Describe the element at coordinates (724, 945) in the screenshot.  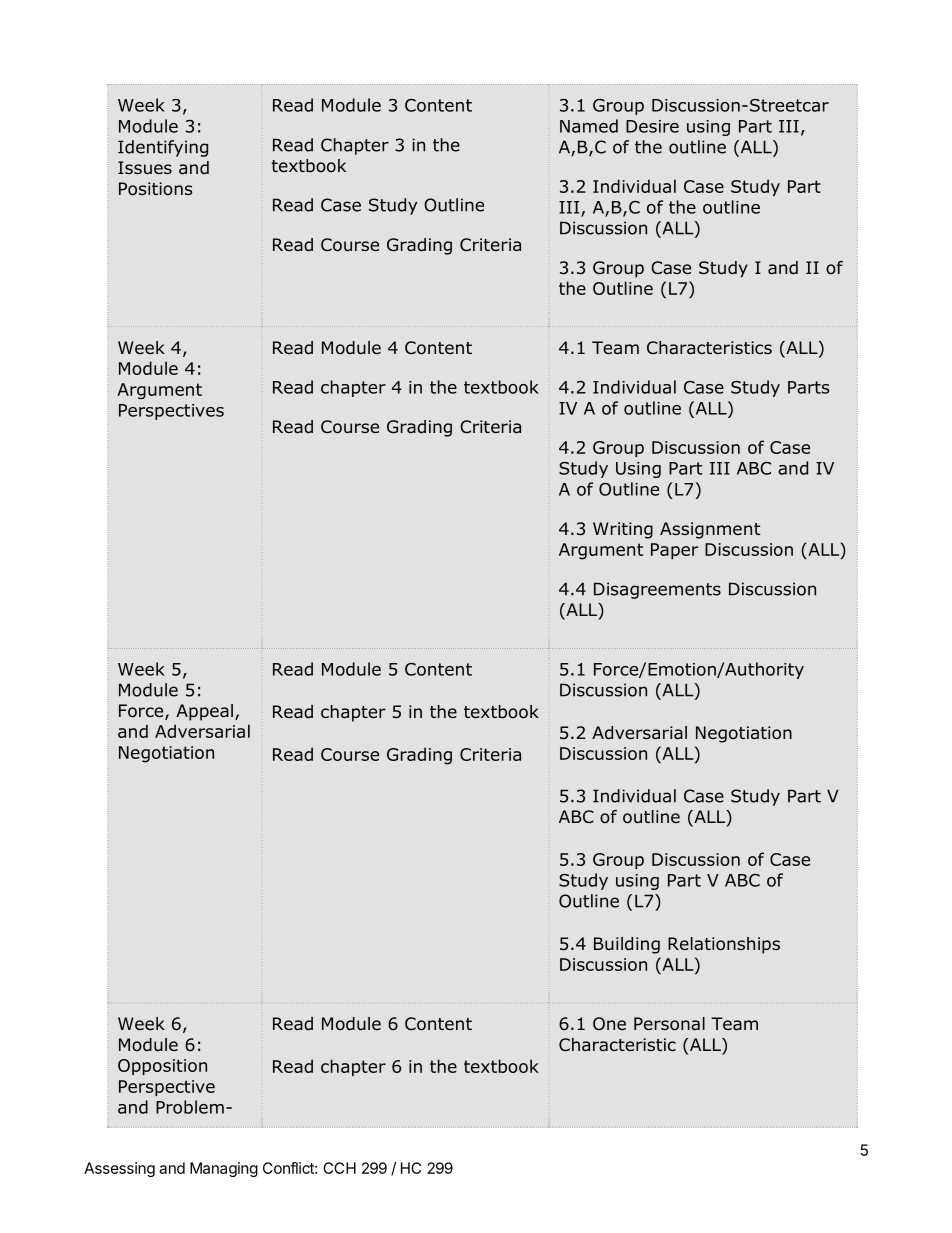
I see `Relationships` at that location.
